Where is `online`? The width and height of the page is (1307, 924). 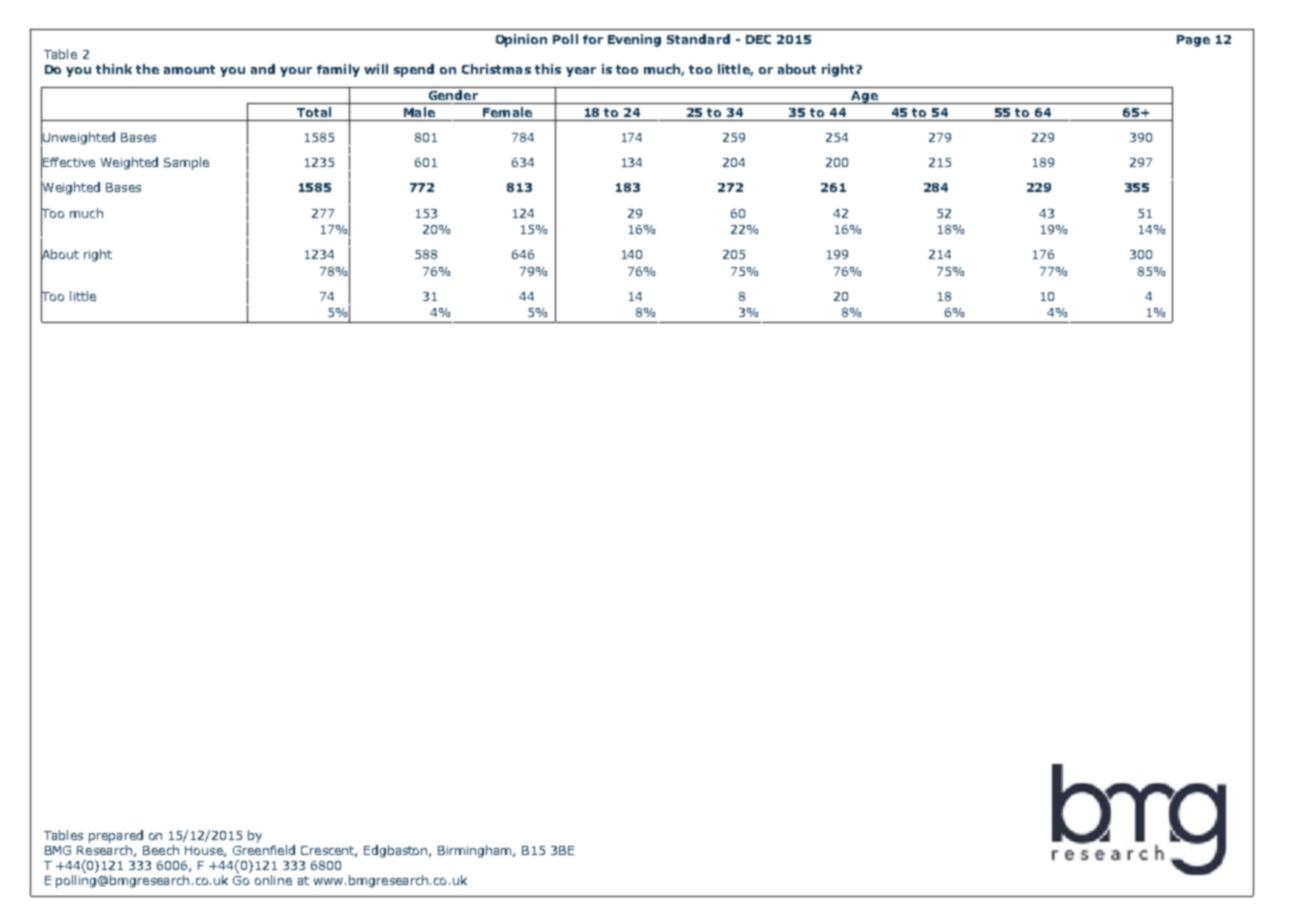
online is located at coordinates (273, 880).
